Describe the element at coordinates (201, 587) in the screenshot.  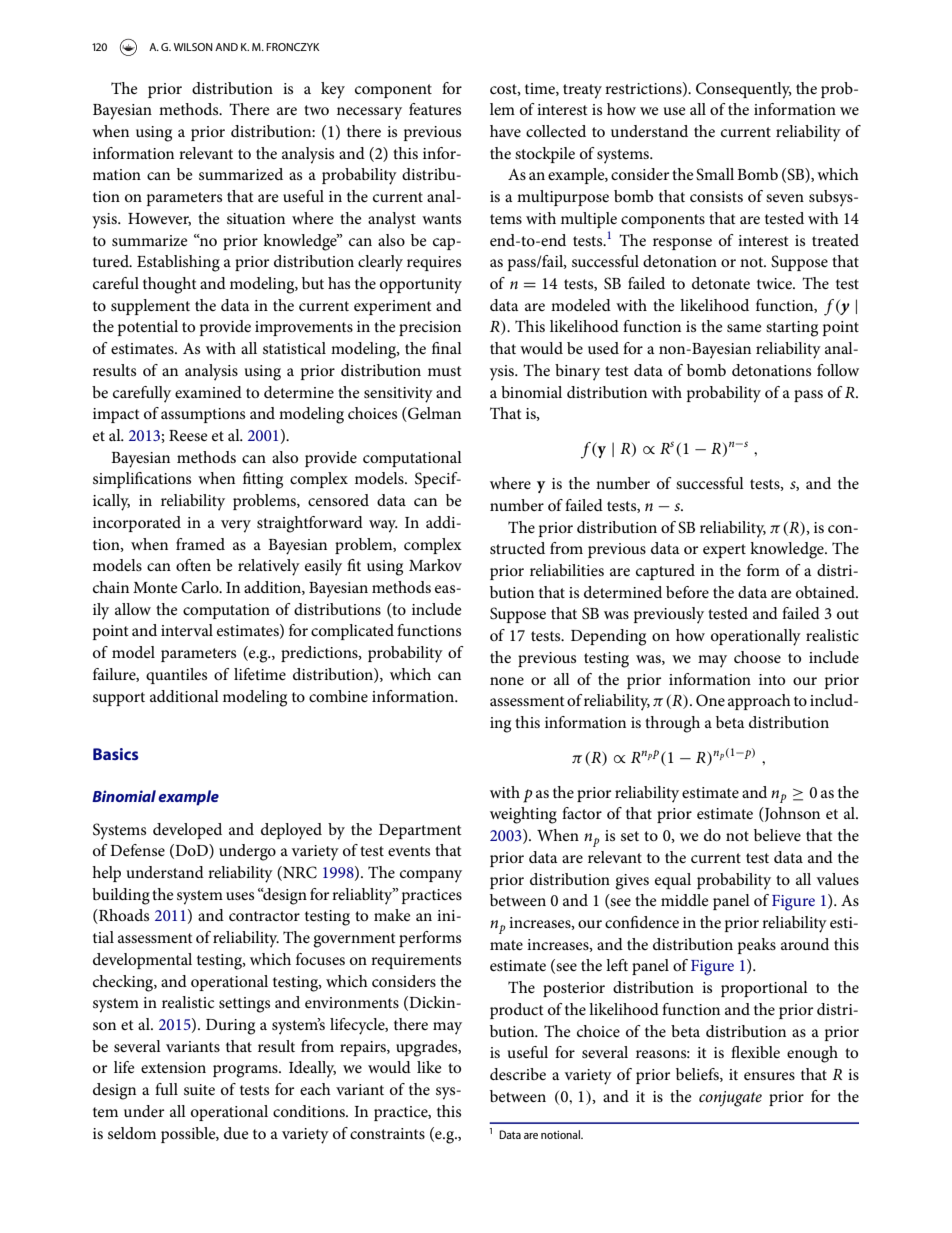
I see `Carlo` at that location.
